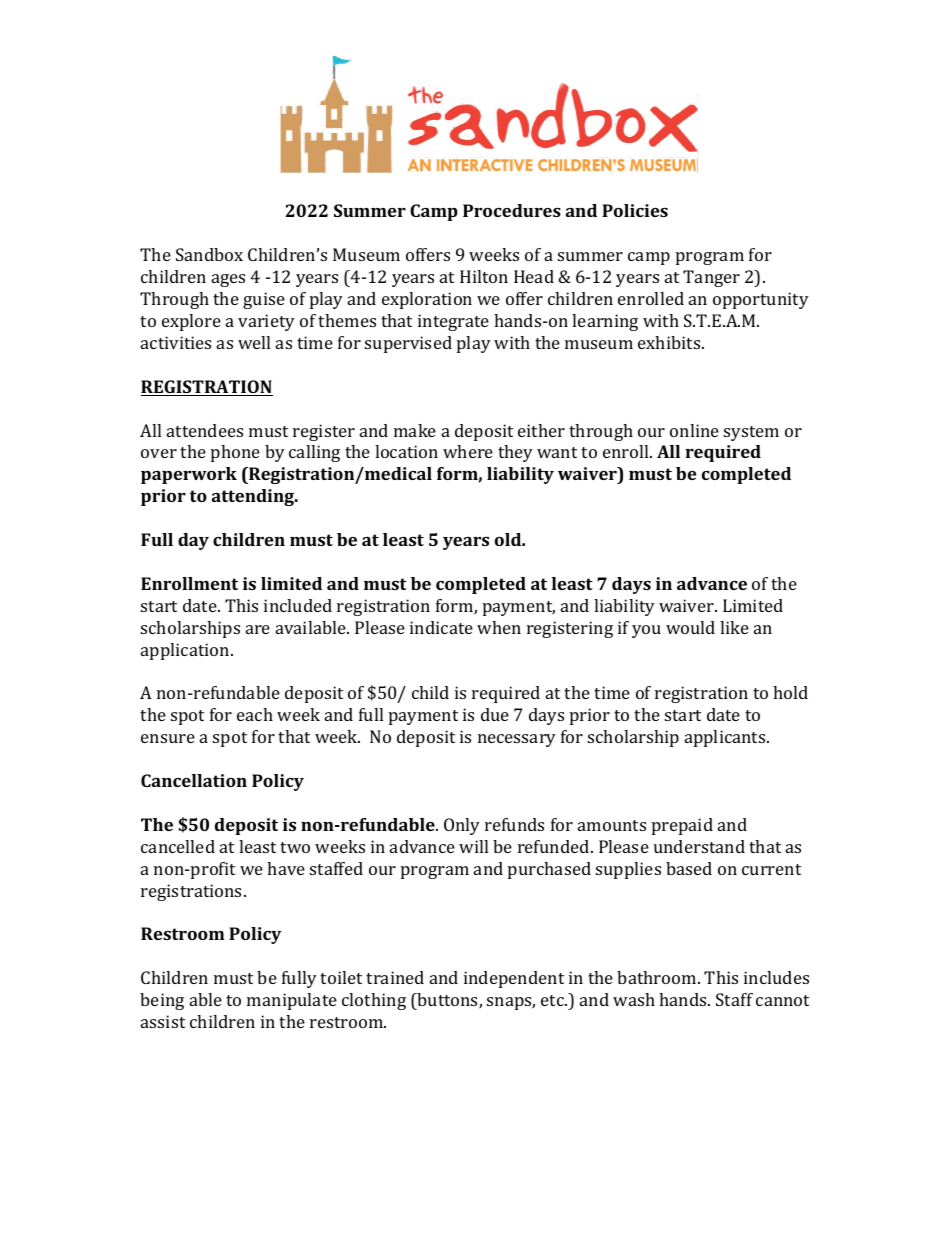  Describe the element at coordinates (462, 826) in the screenshot. I see `Only` at that location.
